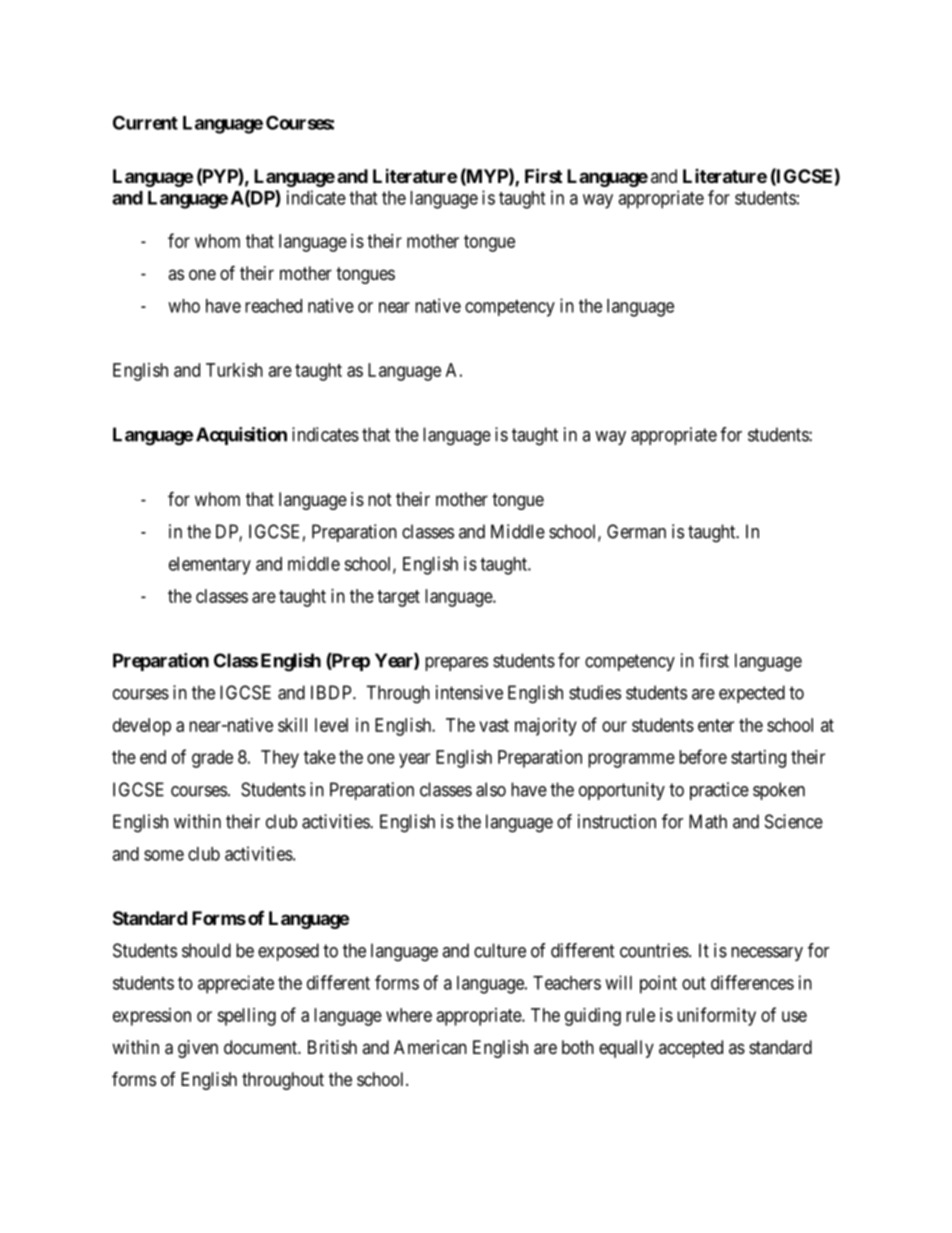 Image resolution: width=952 pixels, height=1233 pixels. Describe the element at coordinates (430, 1047) in the screenshot. I see `American` at that location.
